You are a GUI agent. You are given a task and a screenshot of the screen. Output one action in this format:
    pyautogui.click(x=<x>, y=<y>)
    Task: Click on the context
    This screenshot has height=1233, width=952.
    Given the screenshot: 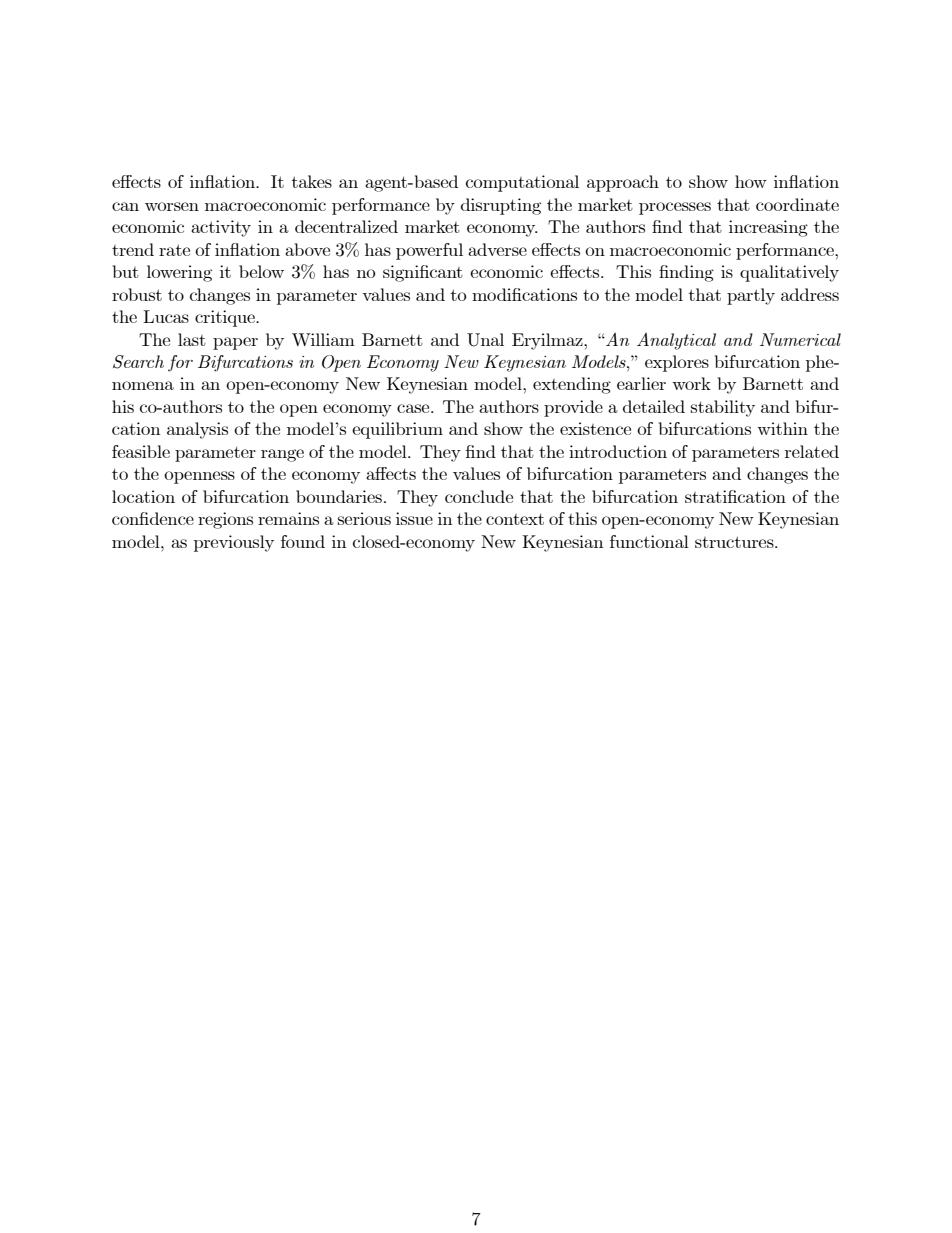 What is the action you would take?
    pyautogui.click(x=515, y=519)
